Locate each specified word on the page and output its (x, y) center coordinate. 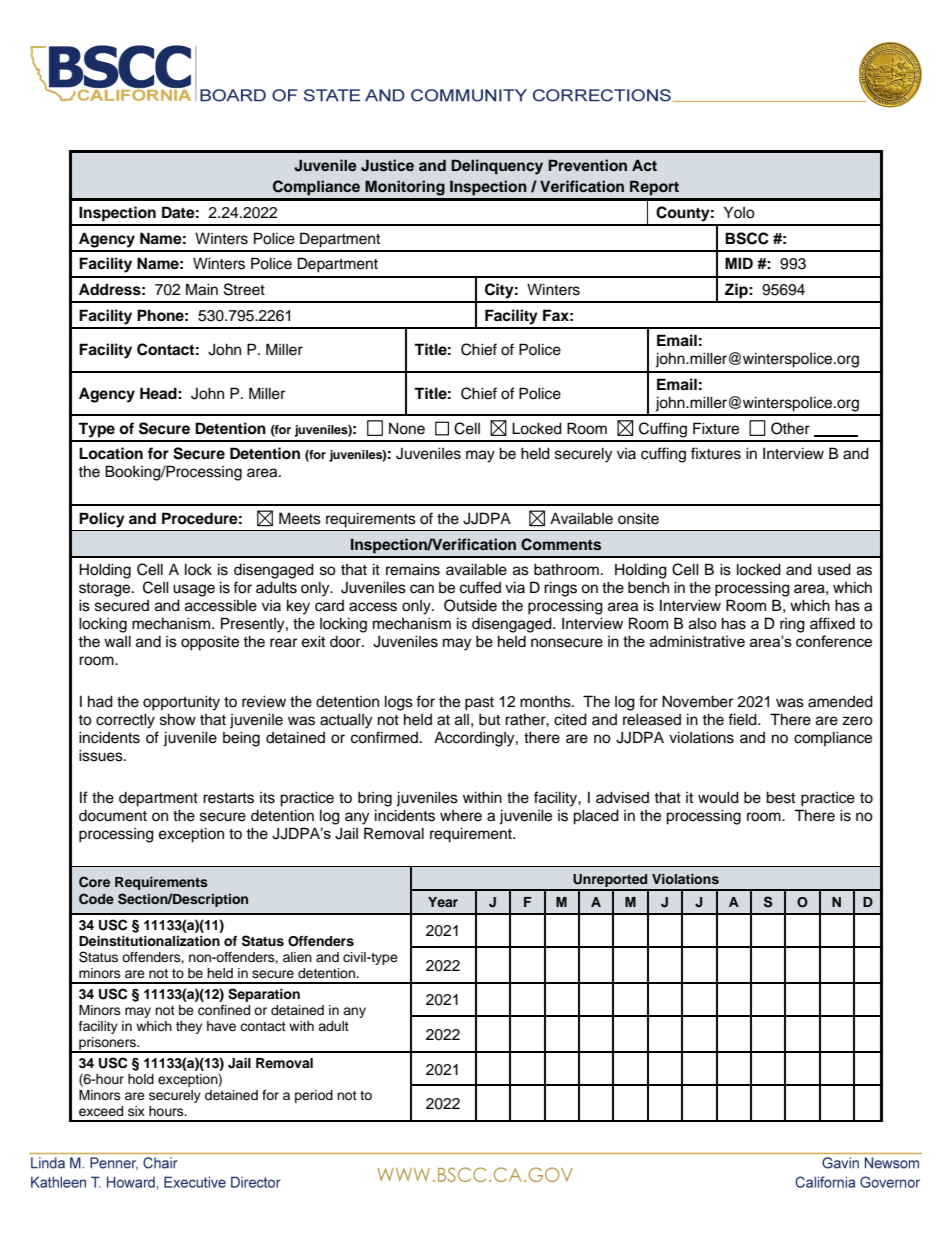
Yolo (739, 212)
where (461, 816)
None (407, 428)
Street (244, 289)
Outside (470, 605)
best (780, 797)
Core (94, 882)
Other (790, 428)
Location (111, 453)
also (703, 623)
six (136, 1111)
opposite (210, 643)
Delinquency (497, 167)
